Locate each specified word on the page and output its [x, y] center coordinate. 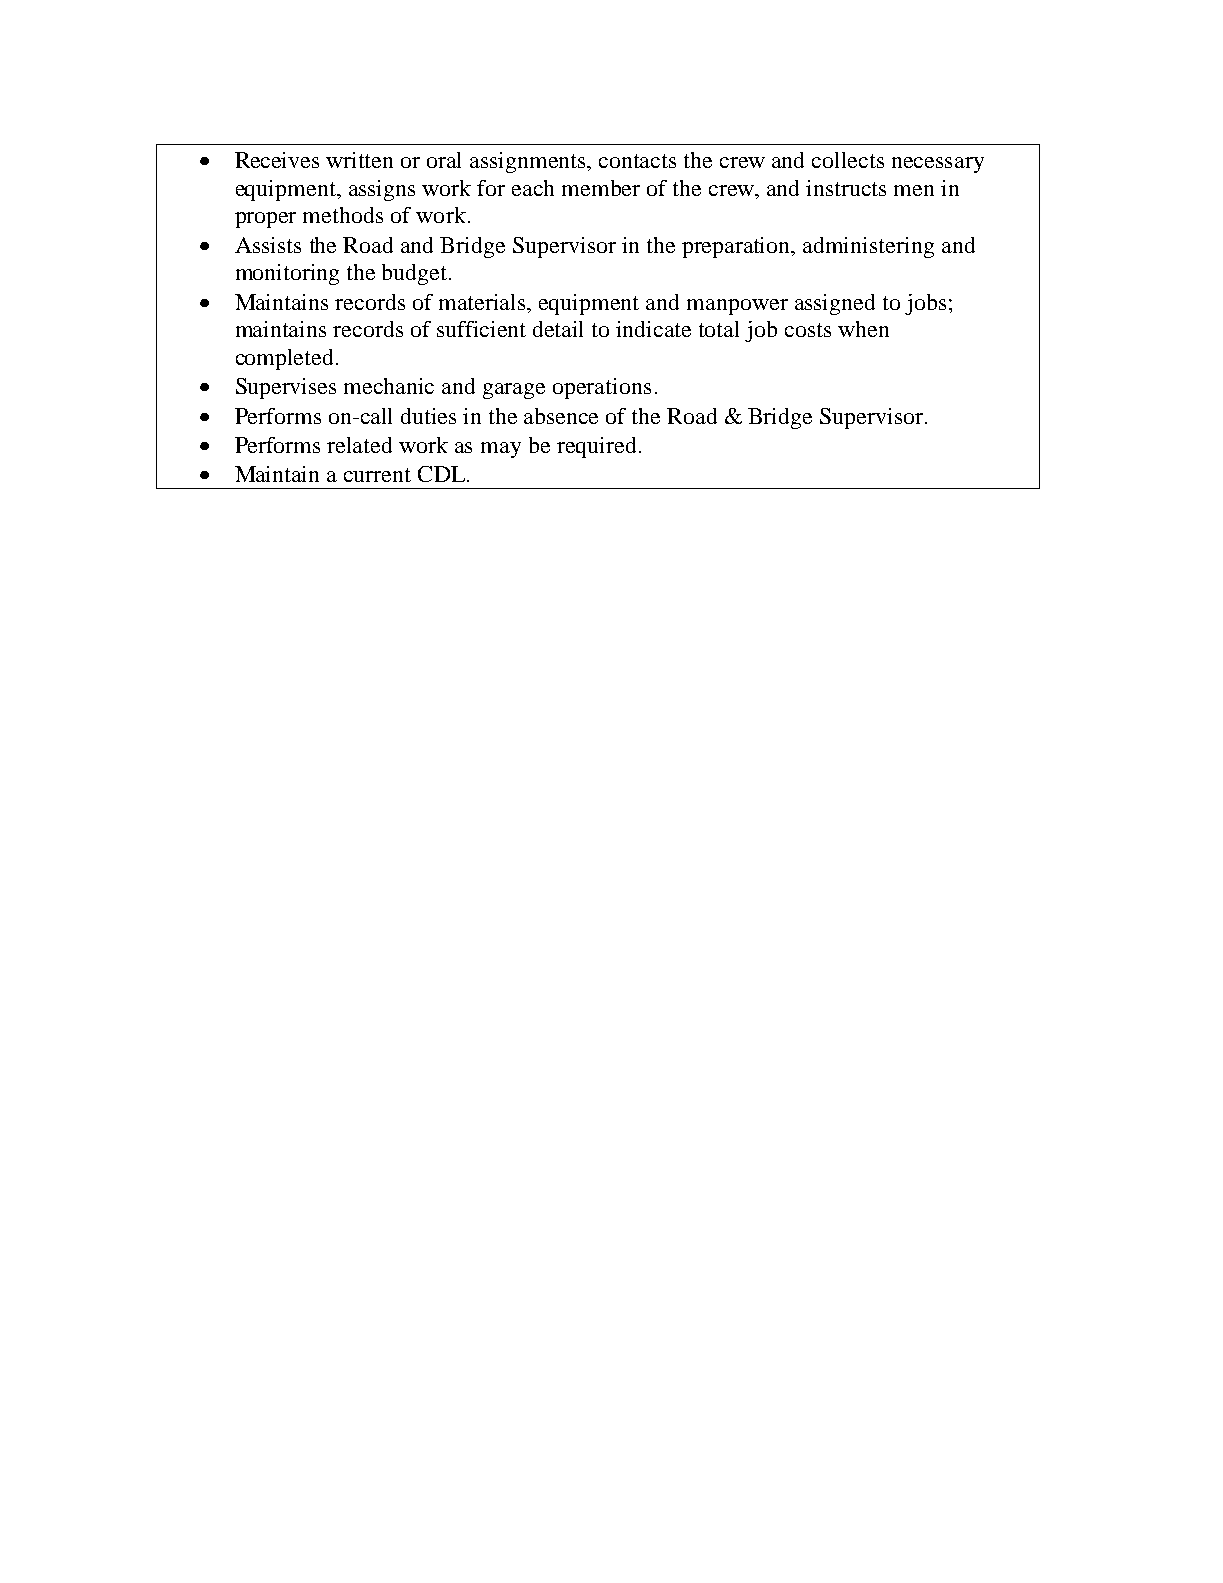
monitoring [287, 274]
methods [343, 215]
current [377, 475]
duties [428, 416]
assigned [835, 304]
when [863, 329]
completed [286, 359]
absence [561, 416]
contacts [637, 161]
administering [868, 247]
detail [558, 329]
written [359, 160]
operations [602, 388]
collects [848, 160]
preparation [737, 247]
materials [483, 302]
